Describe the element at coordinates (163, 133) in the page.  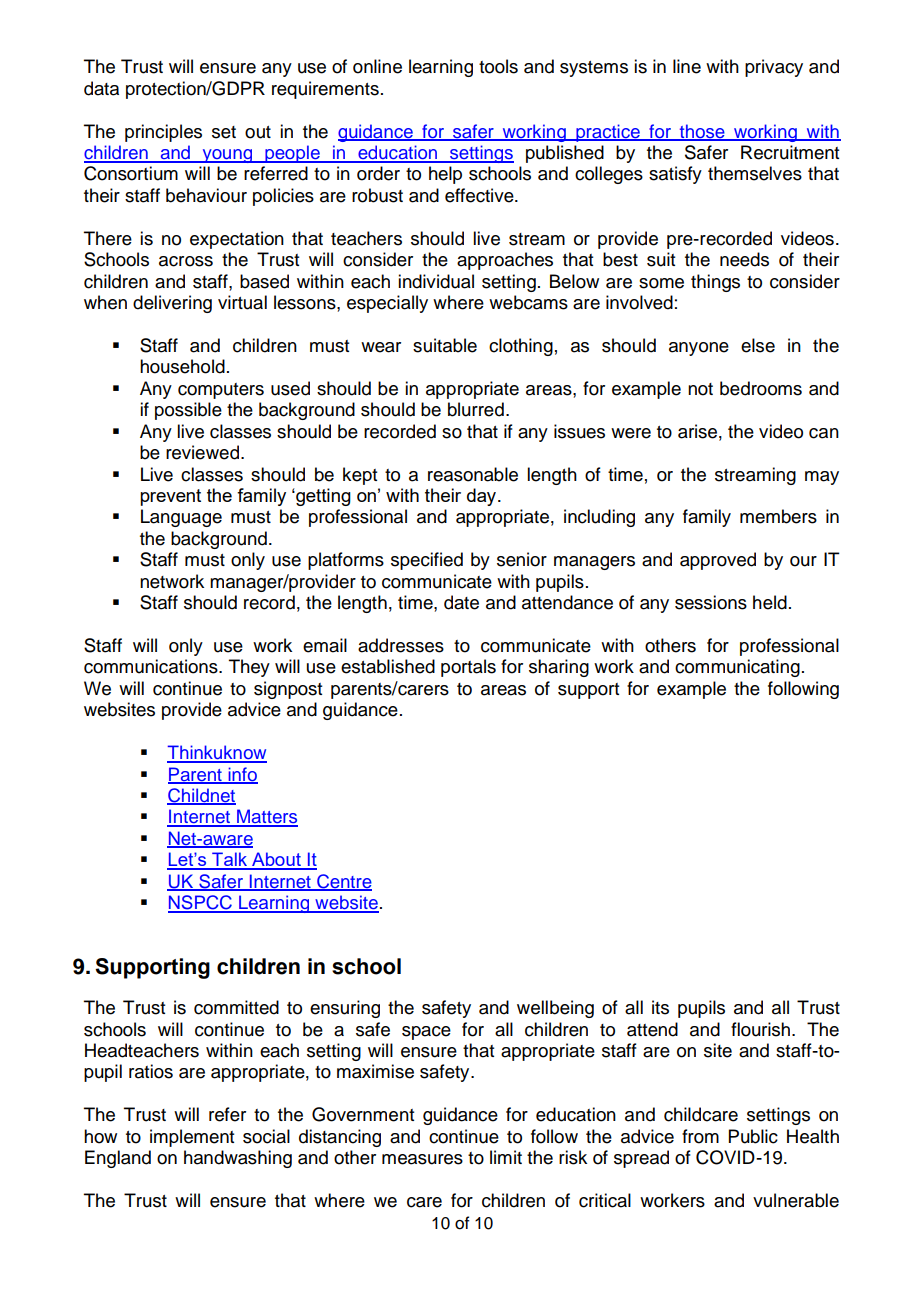
I see `principles` at that location.
